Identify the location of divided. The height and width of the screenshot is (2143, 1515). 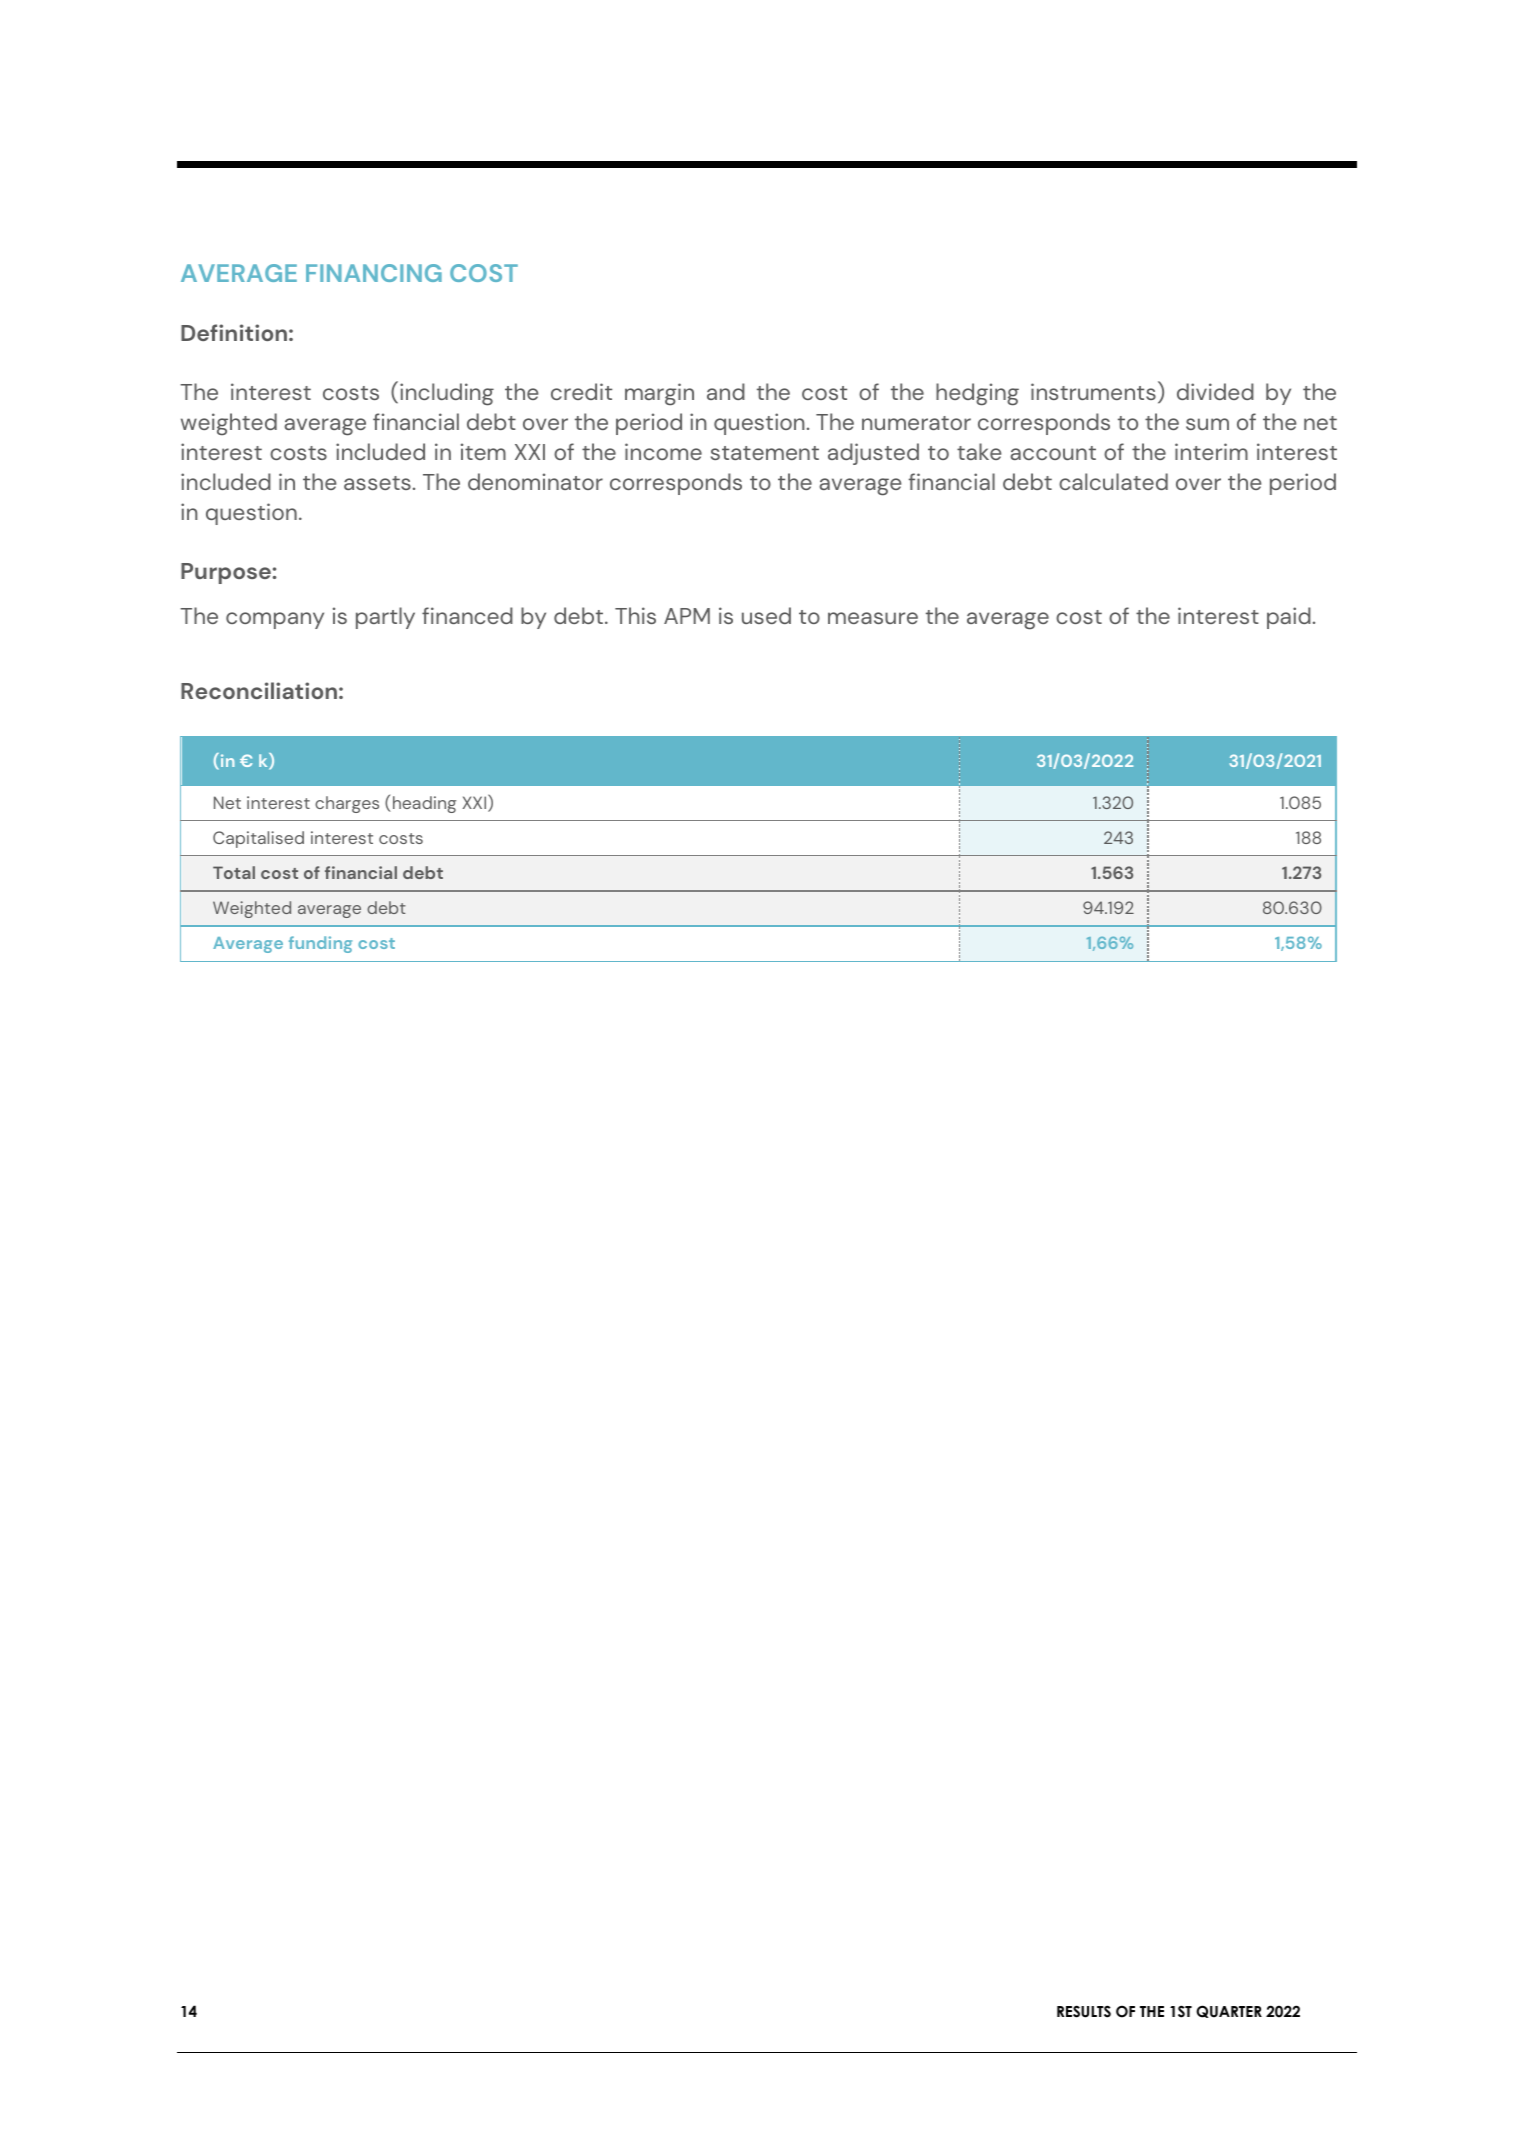
(1215, 391).
